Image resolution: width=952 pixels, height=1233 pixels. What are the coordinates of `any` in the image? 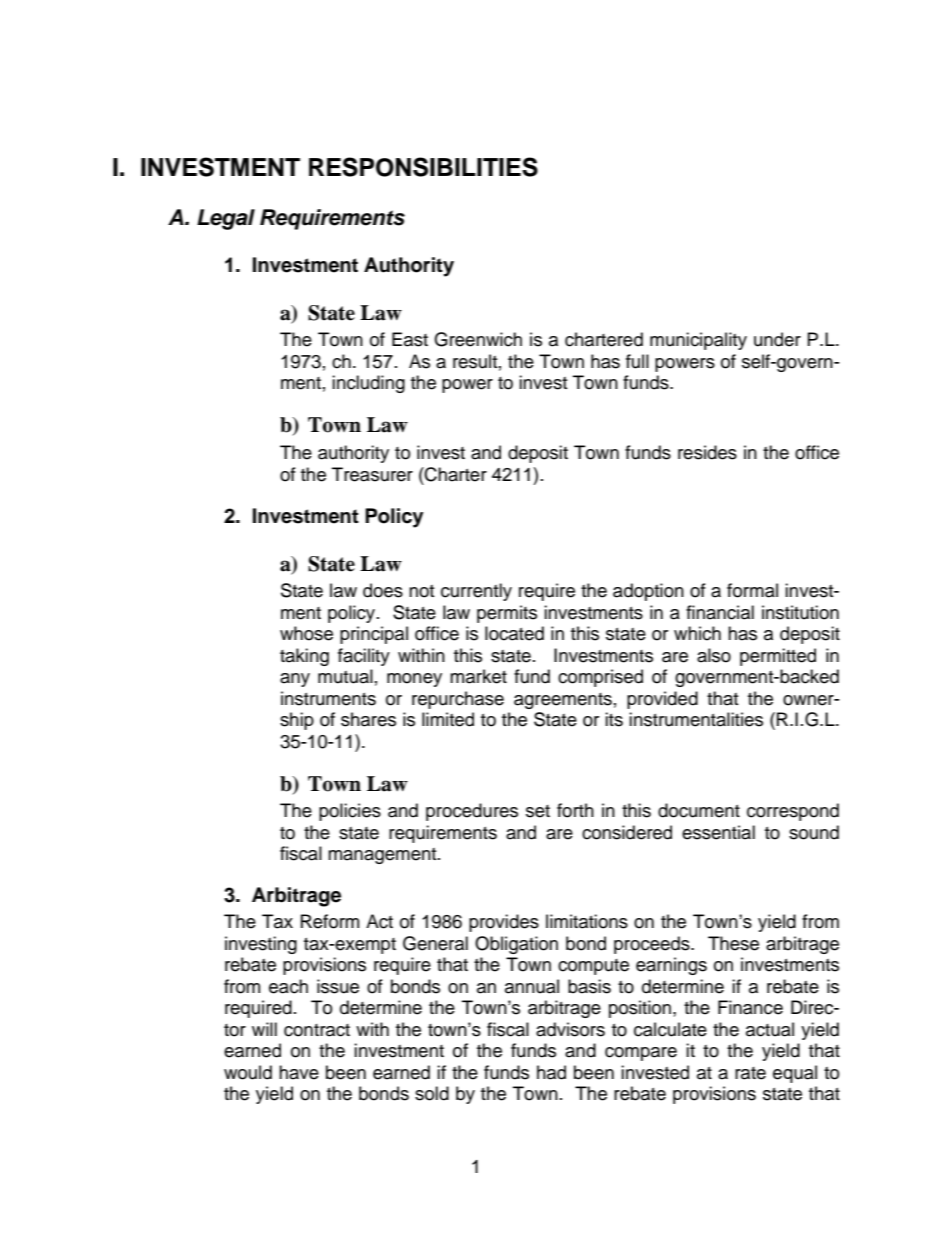 It's located at (295, 680).
